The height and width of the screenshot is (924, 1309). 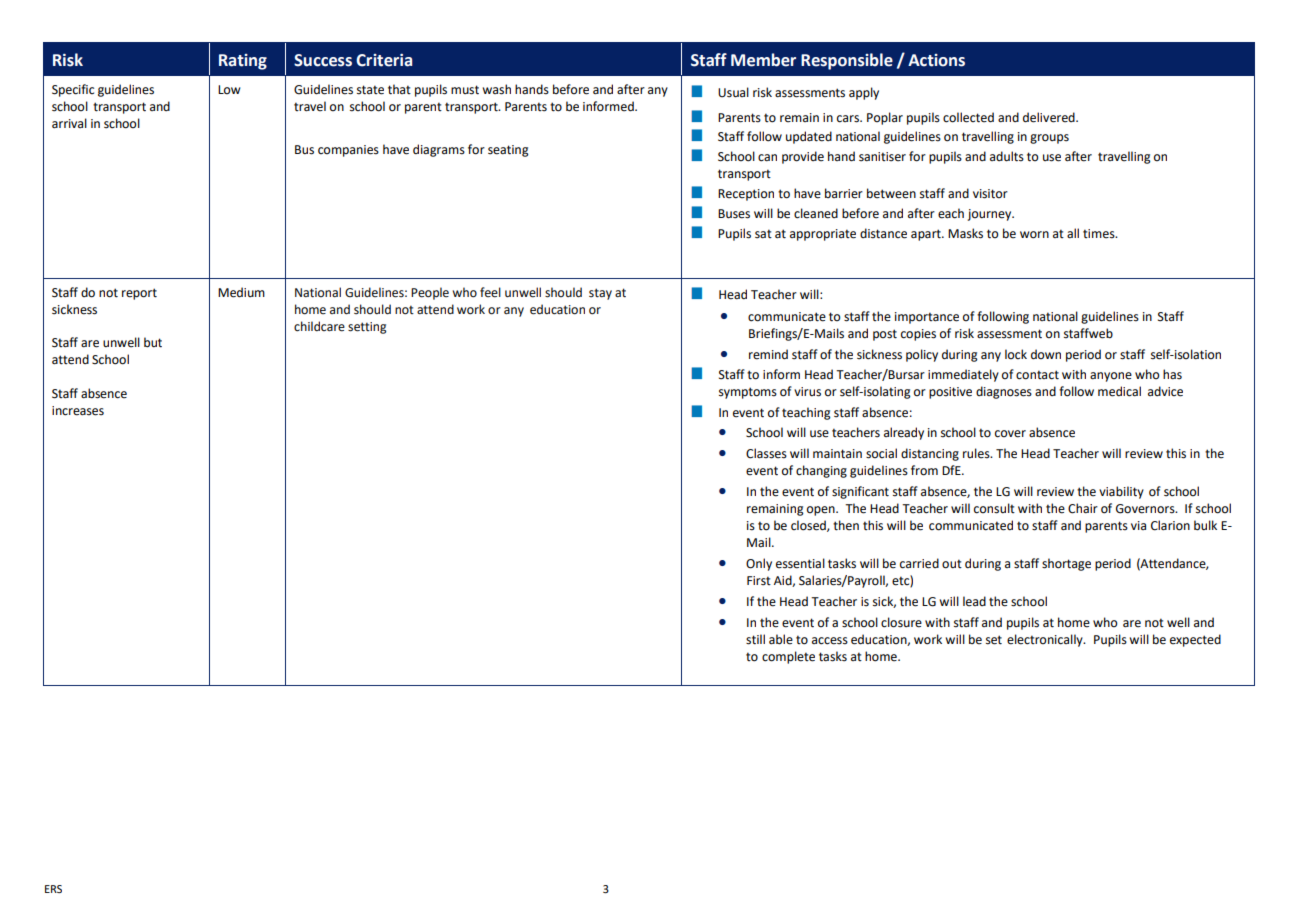 I want to click on still, so click(x=755, y=639).
